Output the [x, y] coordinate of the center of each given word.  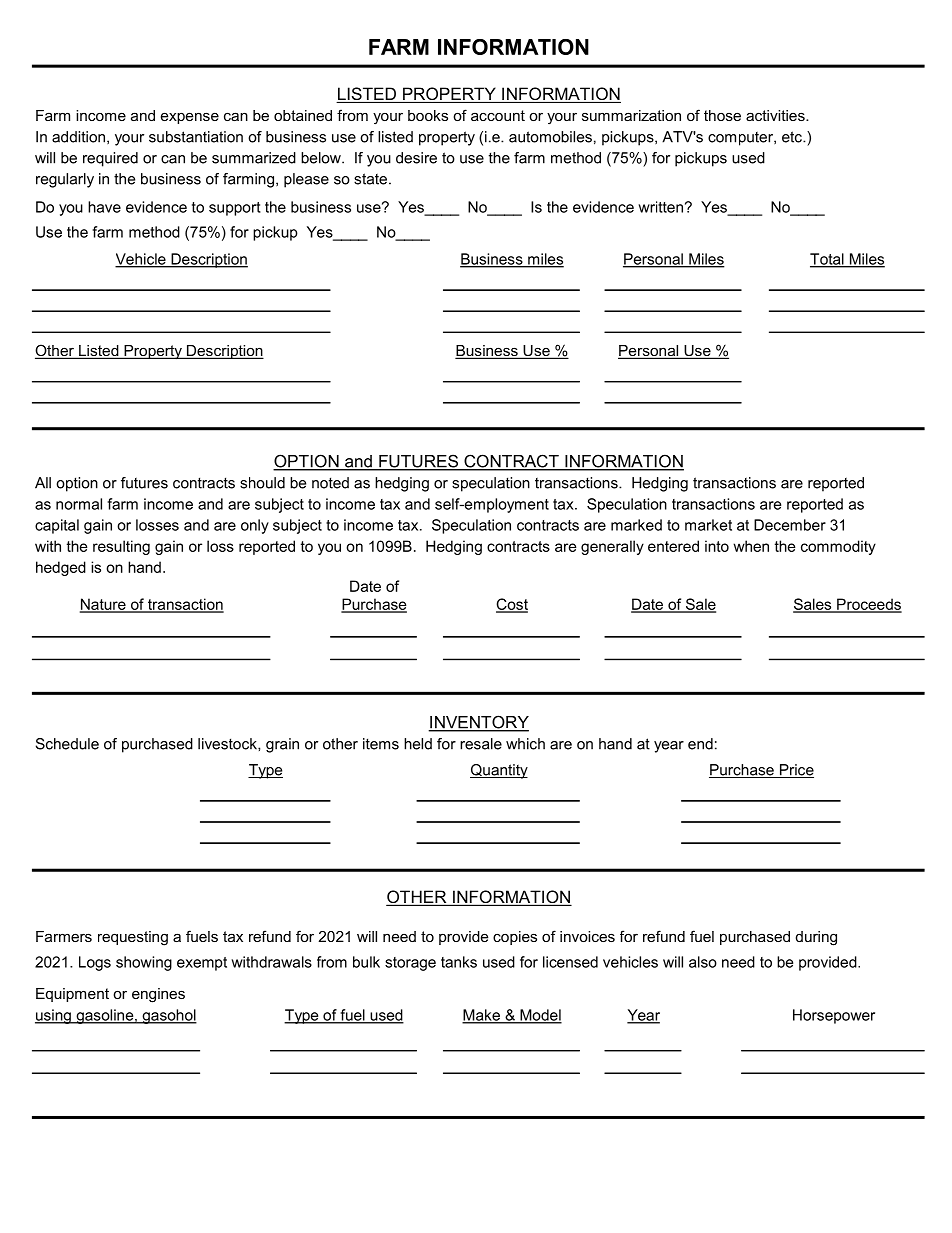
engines [158, 995]
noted [330, 483]
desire [416, 158]
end [700, 744]
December [790, 525]
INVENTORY [478, 723]
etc [793, 137]
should [262, 483]
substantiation [196, 137]
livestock [228, 744]
